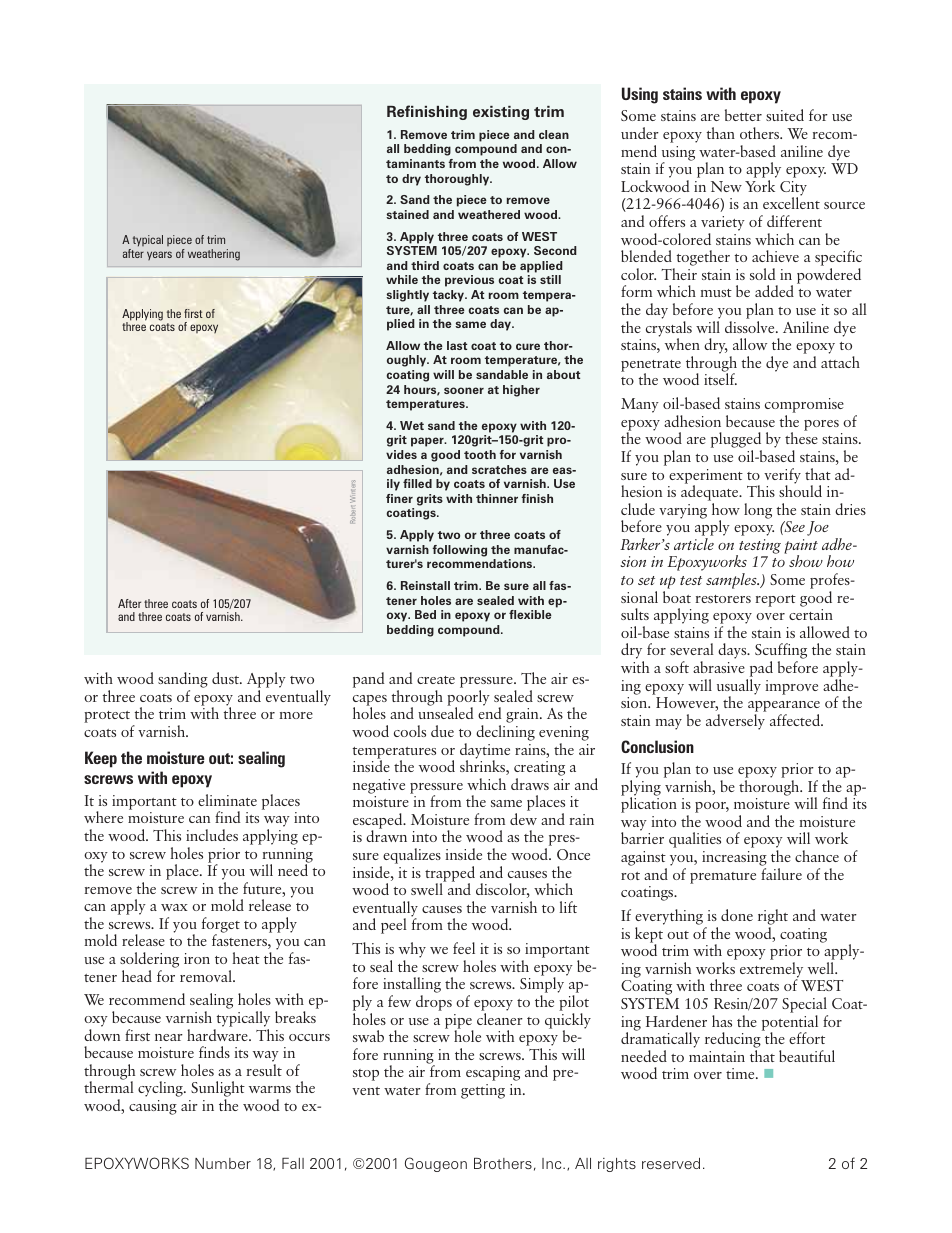  Describe the element at coordinates (226, 678) in the image. I see `dust` at that location.
